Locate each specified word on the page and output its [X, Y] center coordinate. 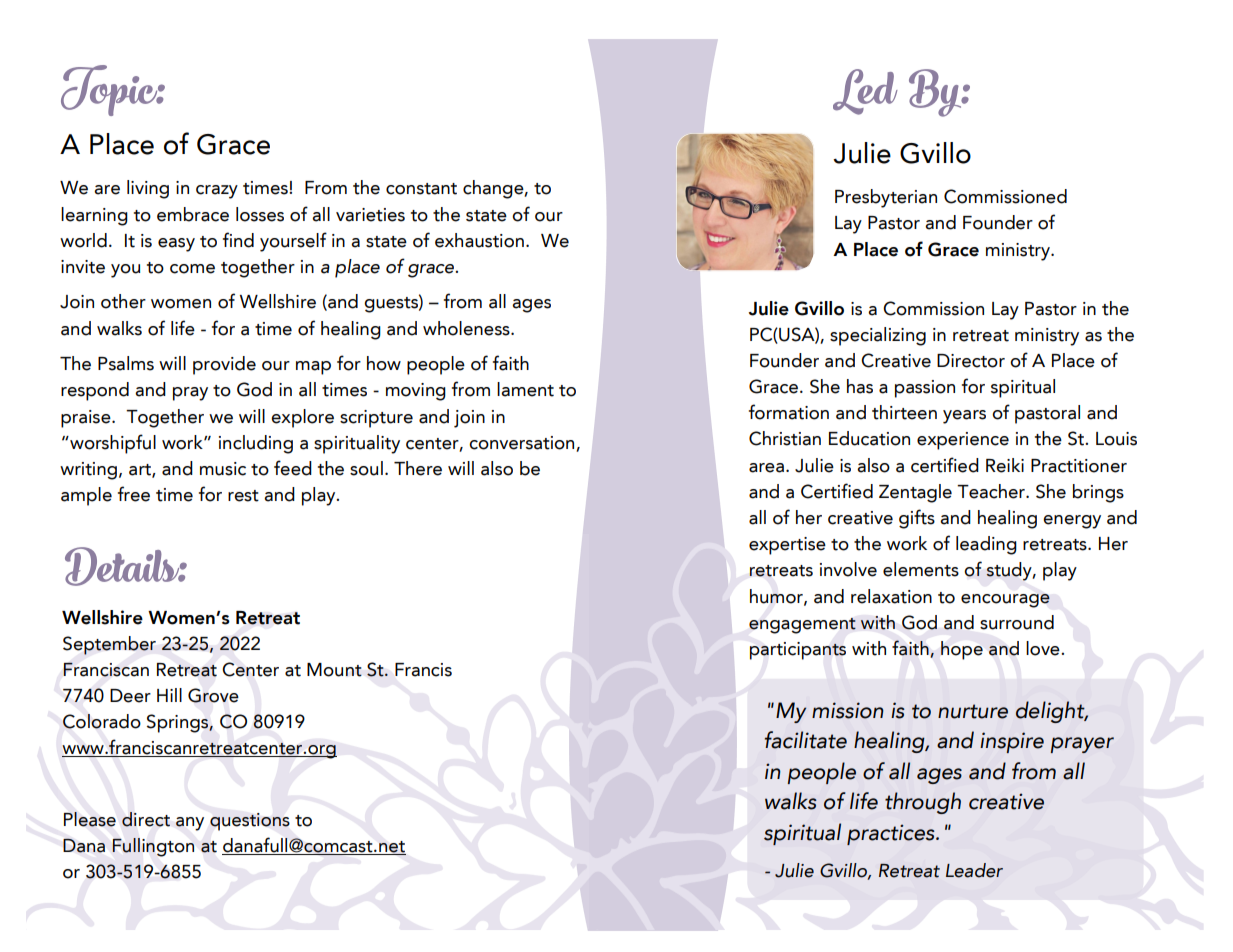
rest [243, 496]
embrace [193, 214]
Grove [213, 695]
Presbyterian [886, 198]
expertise [787, 546]
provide [224, 365]
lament [525, 389]
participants [798, 651]
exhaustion [479, 240]
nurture [973, 711]
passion [925, 389]
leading [986, 545]
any [190, 824]
